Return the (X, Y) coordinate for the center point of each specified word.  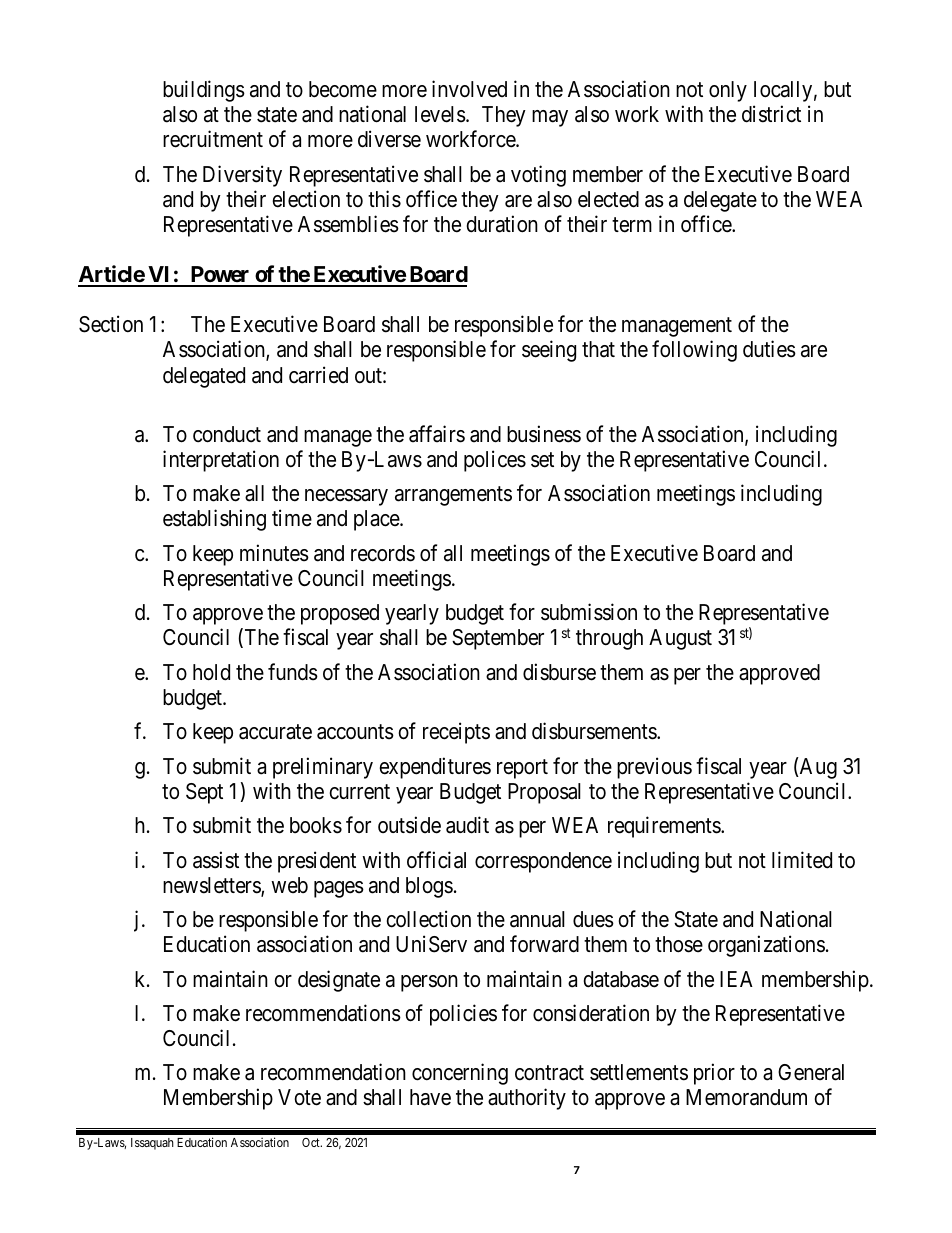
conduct (227, 434)
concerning (460, 1074)
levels (440, 114)
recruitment (213, 139)
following (694, 351)
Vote (299, 1097)
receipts (456, 733)
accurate (275, 732)
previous (654, 768)
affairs (437, 434)
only (728, 91)
